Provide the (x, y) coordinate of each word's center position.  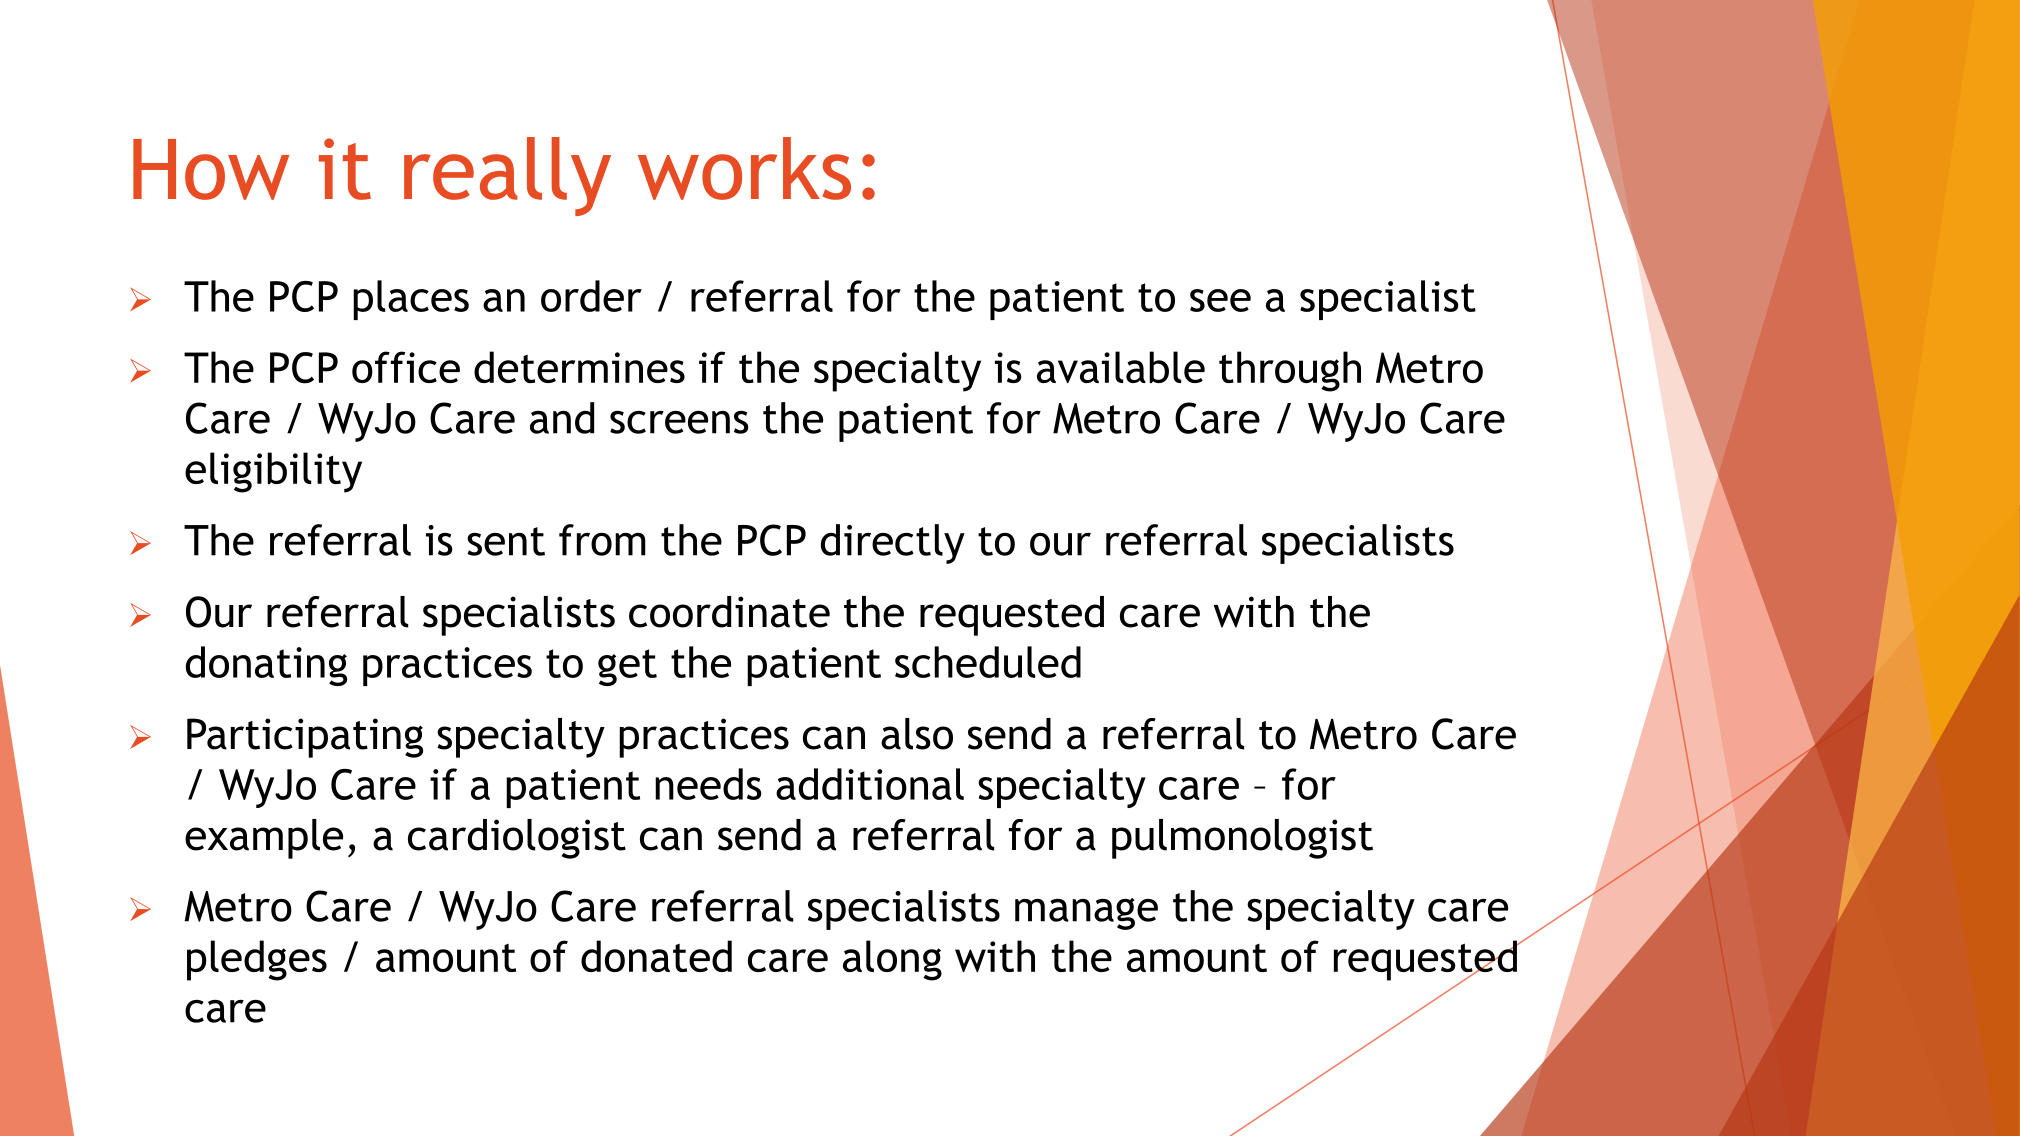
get (627, 667)
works (744, 168)
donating (266, 666)
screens (679, 422)
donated (656, 956)
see (1220, 300)
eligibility (273, 472)
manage (1086, 914)
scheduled (988, 662)
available (1121, 367)
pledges (257, 960)
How (211, 169)
